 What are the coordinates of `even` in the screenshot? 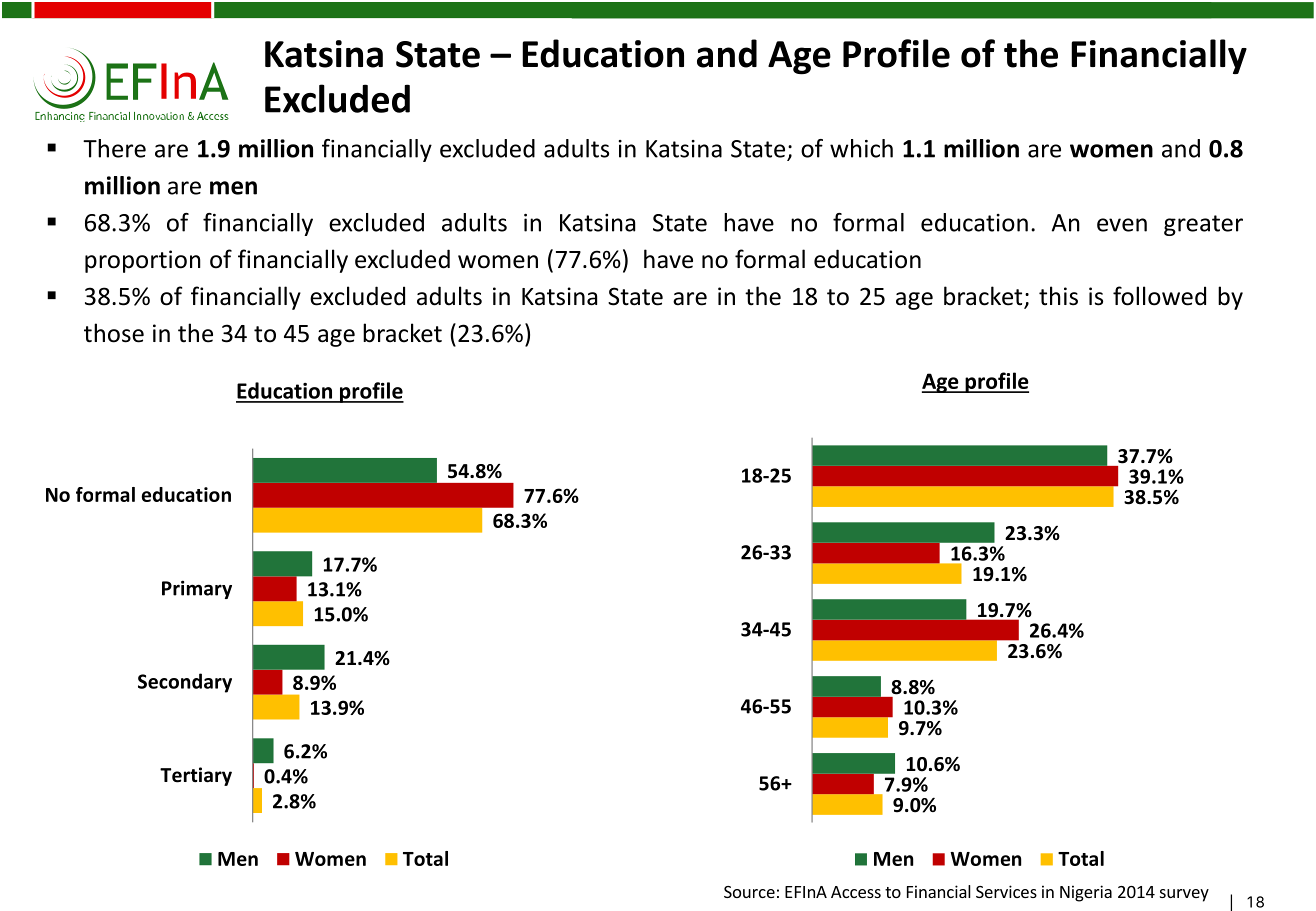 It's located at (1122, 225).
